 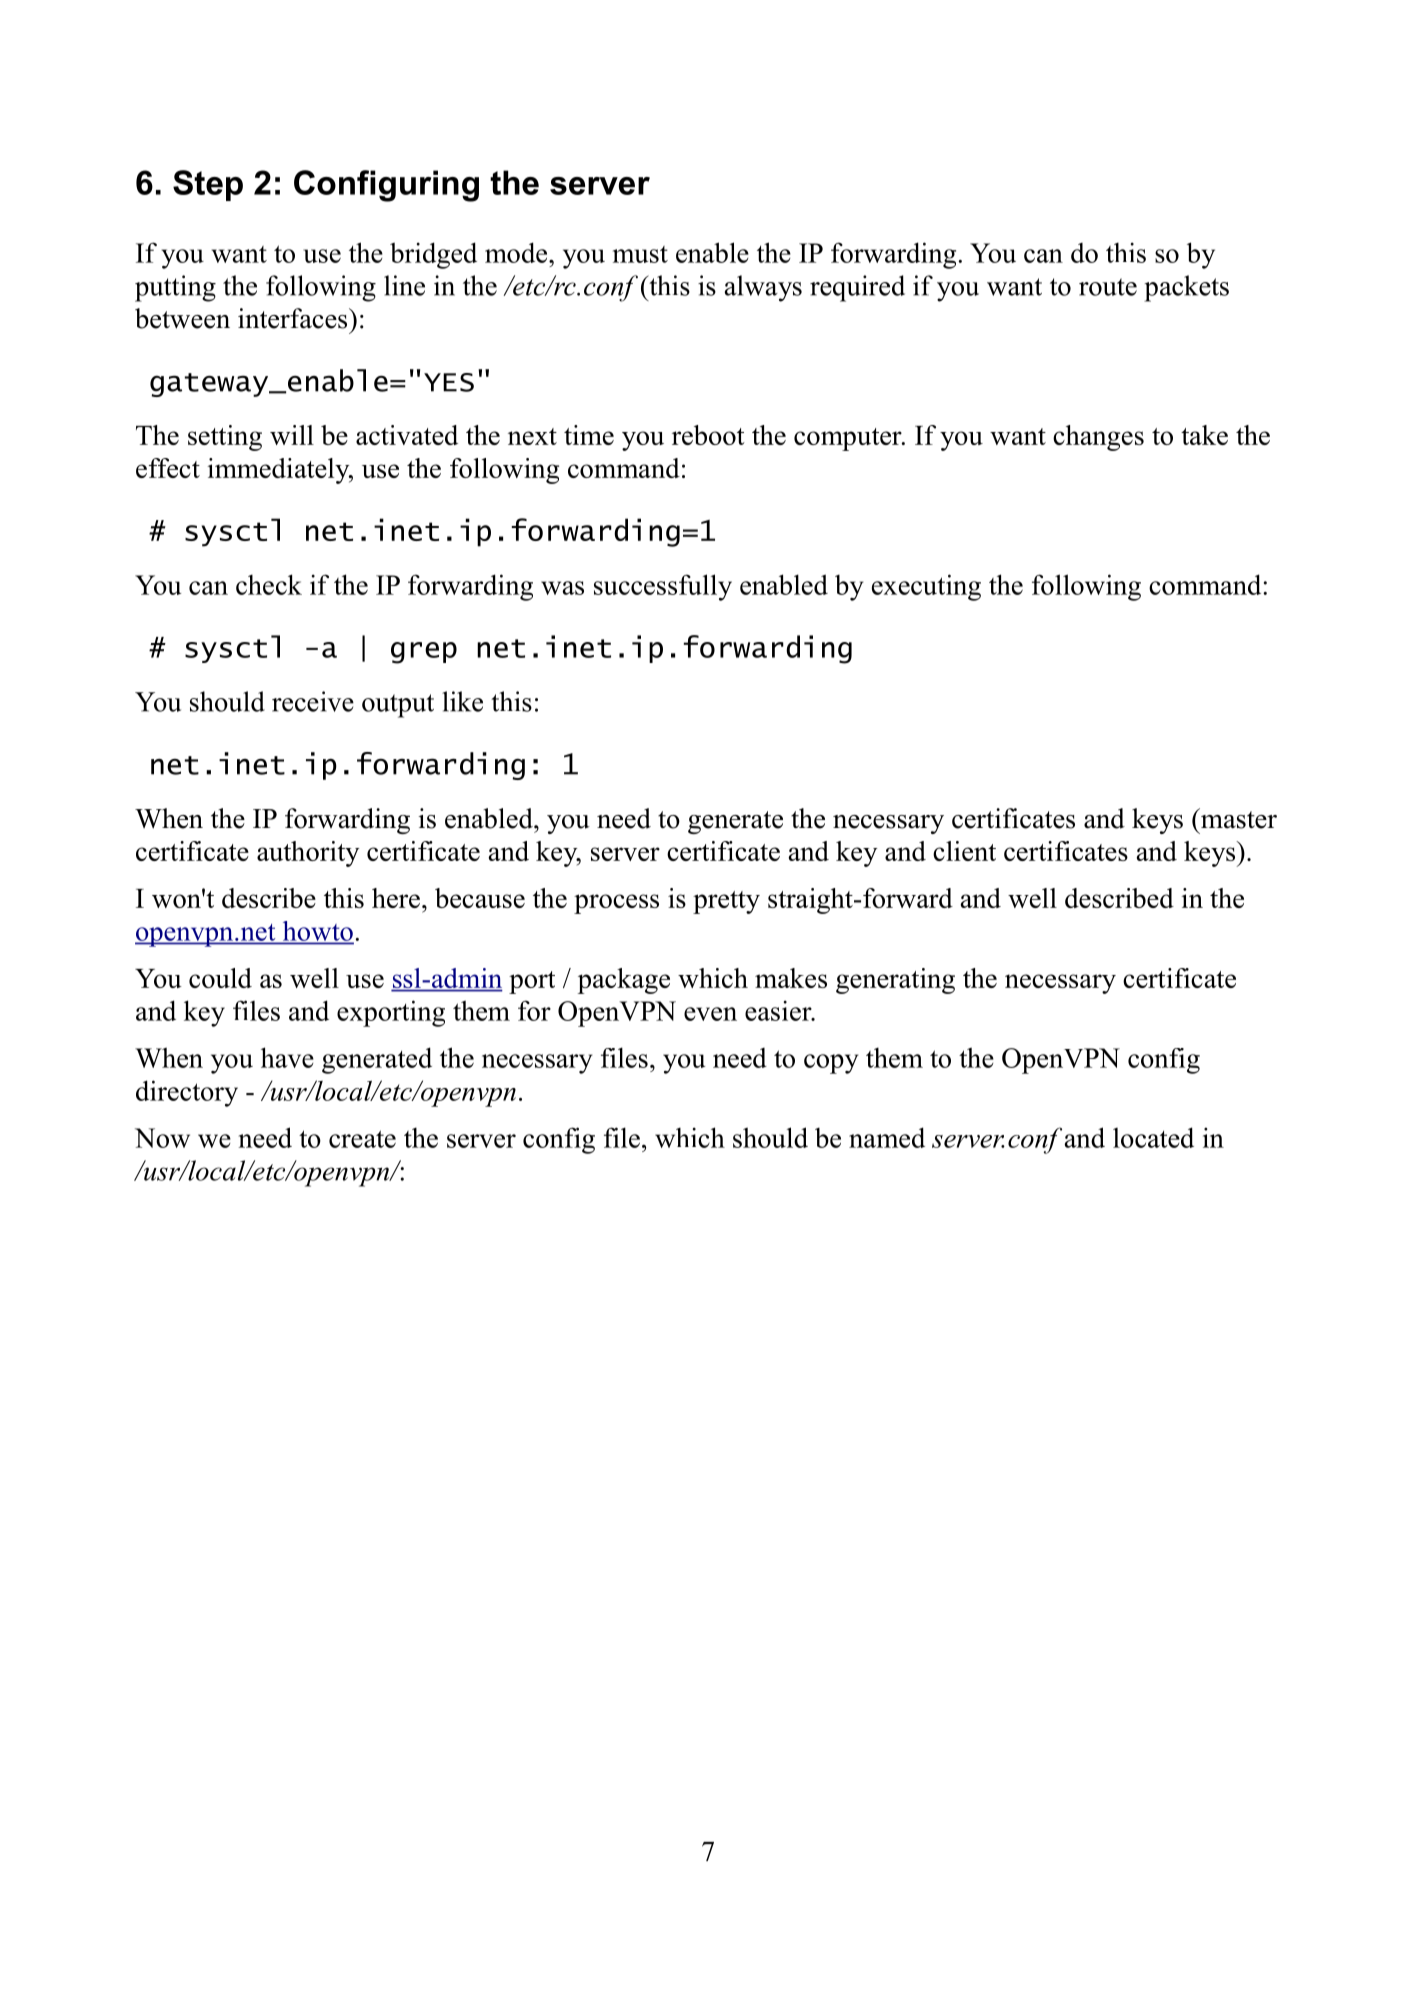 I want to click on create, so click(x=362, y=1139).
